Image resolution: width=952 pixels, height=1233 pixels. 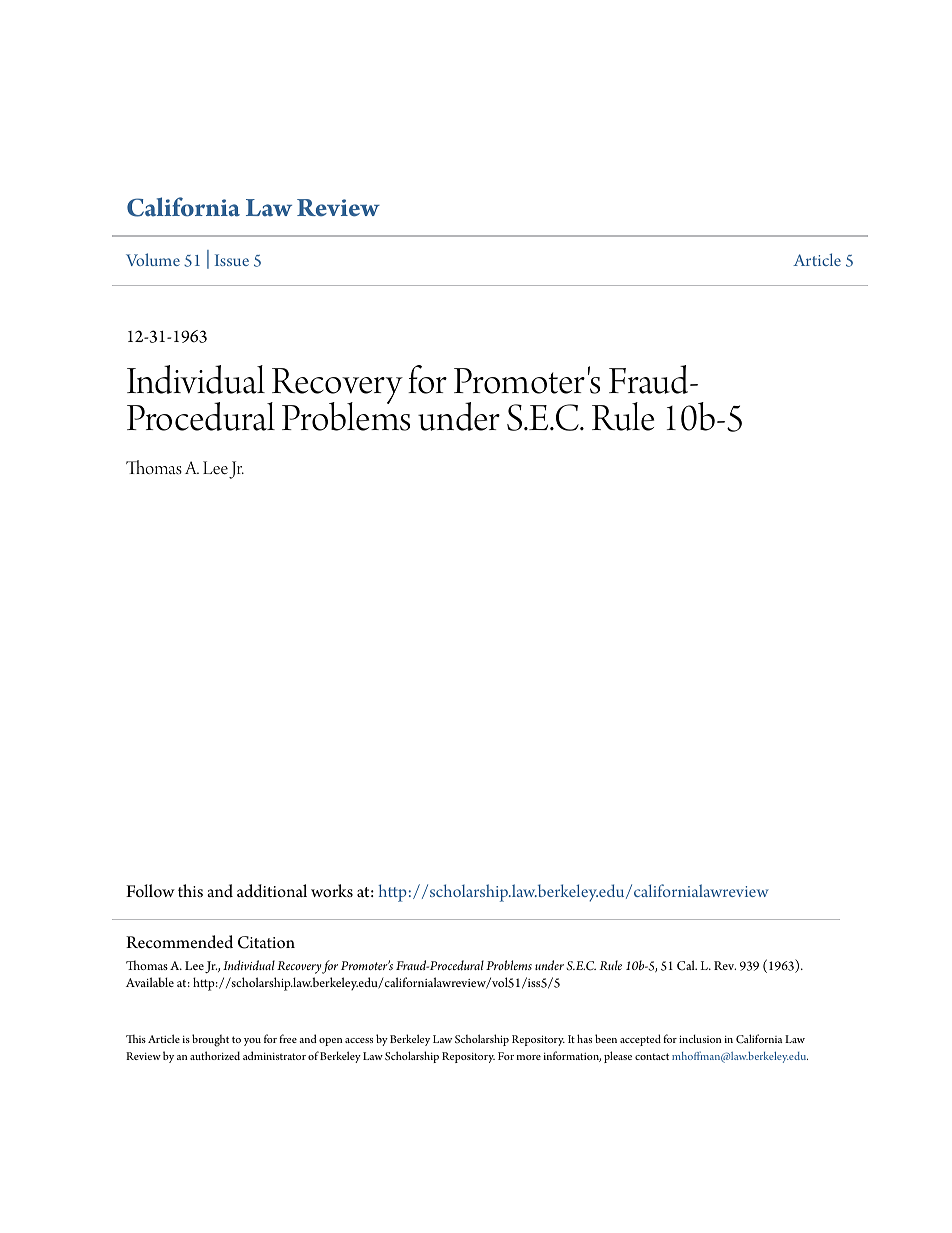 What do you see at coordinates (332, 891) in the document?
I see `works` at bounding box center [332, 891].
